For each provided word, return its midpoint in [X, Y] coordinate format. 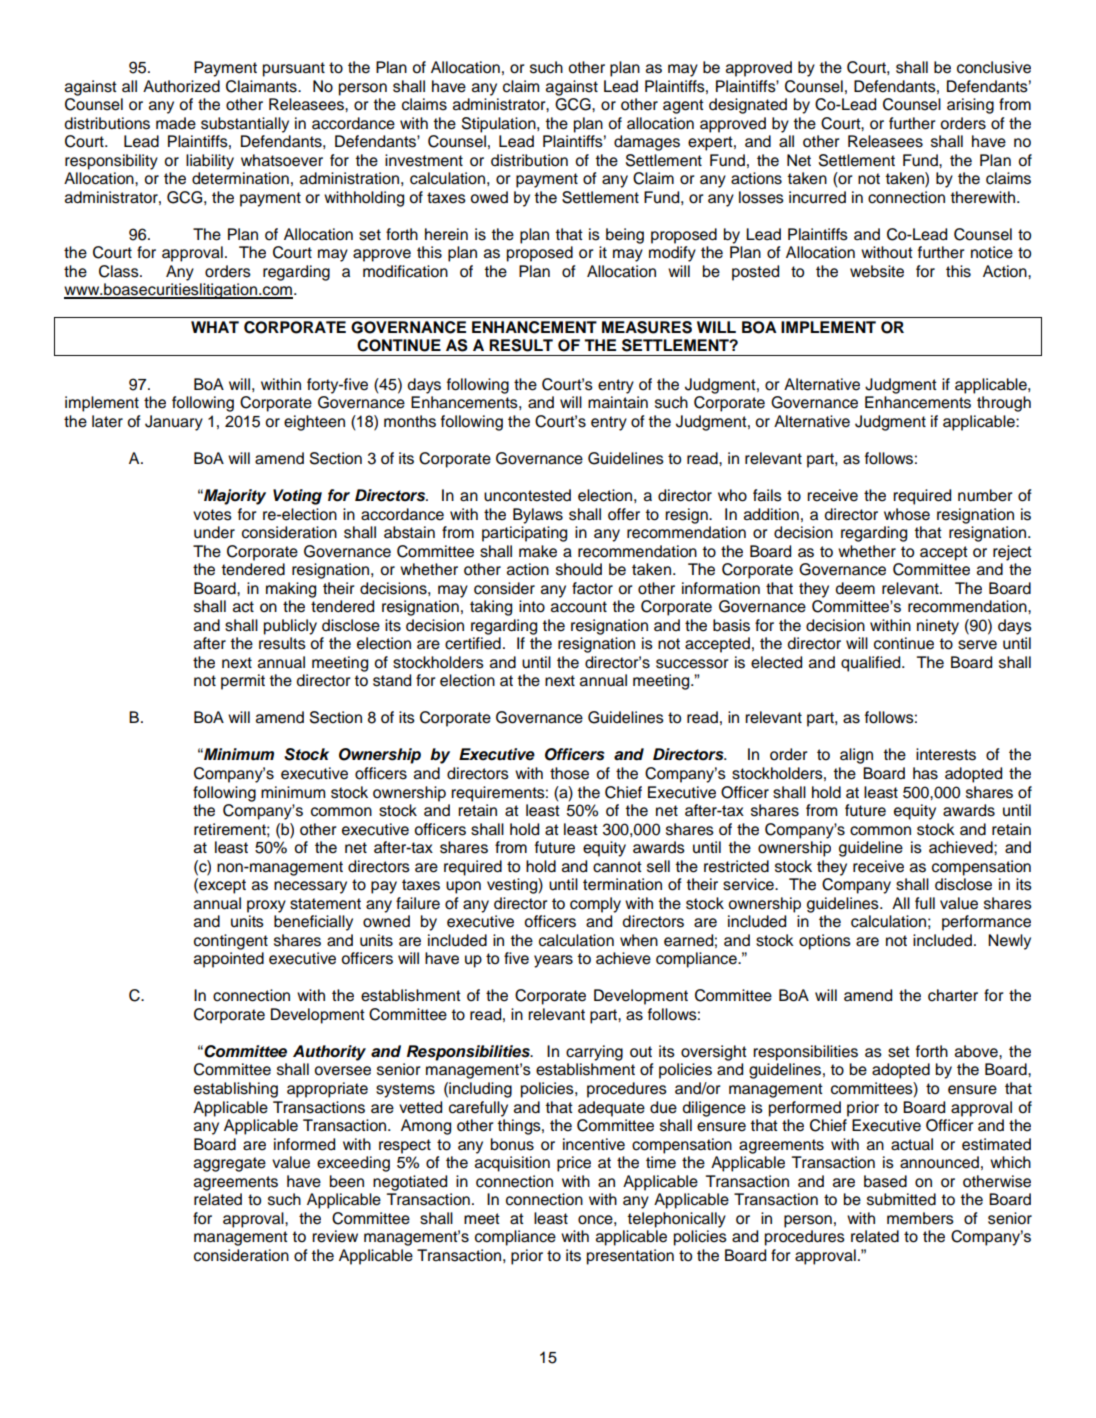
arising [970, 106]
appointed [229, 960]
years [553, 961]
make [538, 551]
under [214, 532]
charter [953, 995]
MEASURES [647, 327]
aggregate [230, 1164]
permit [243, 682]
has [925, 773]
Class [120, 271]
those [569, 773]
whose [907, 514]
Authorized [181, 86]
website [877, 271]
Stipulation [500, 125]
